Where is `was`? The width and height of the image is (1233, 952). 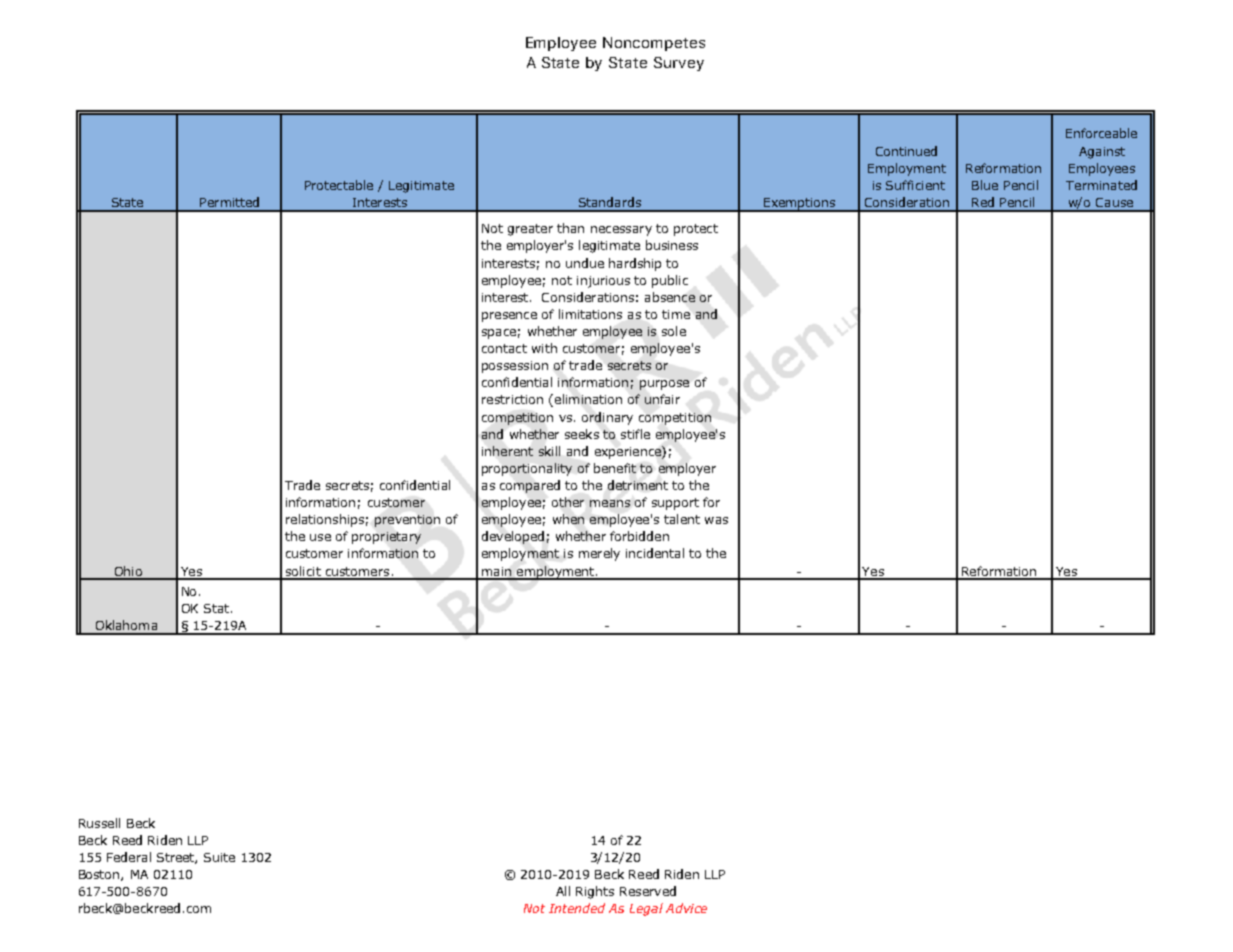
was is located at coordinates (716, 520).
